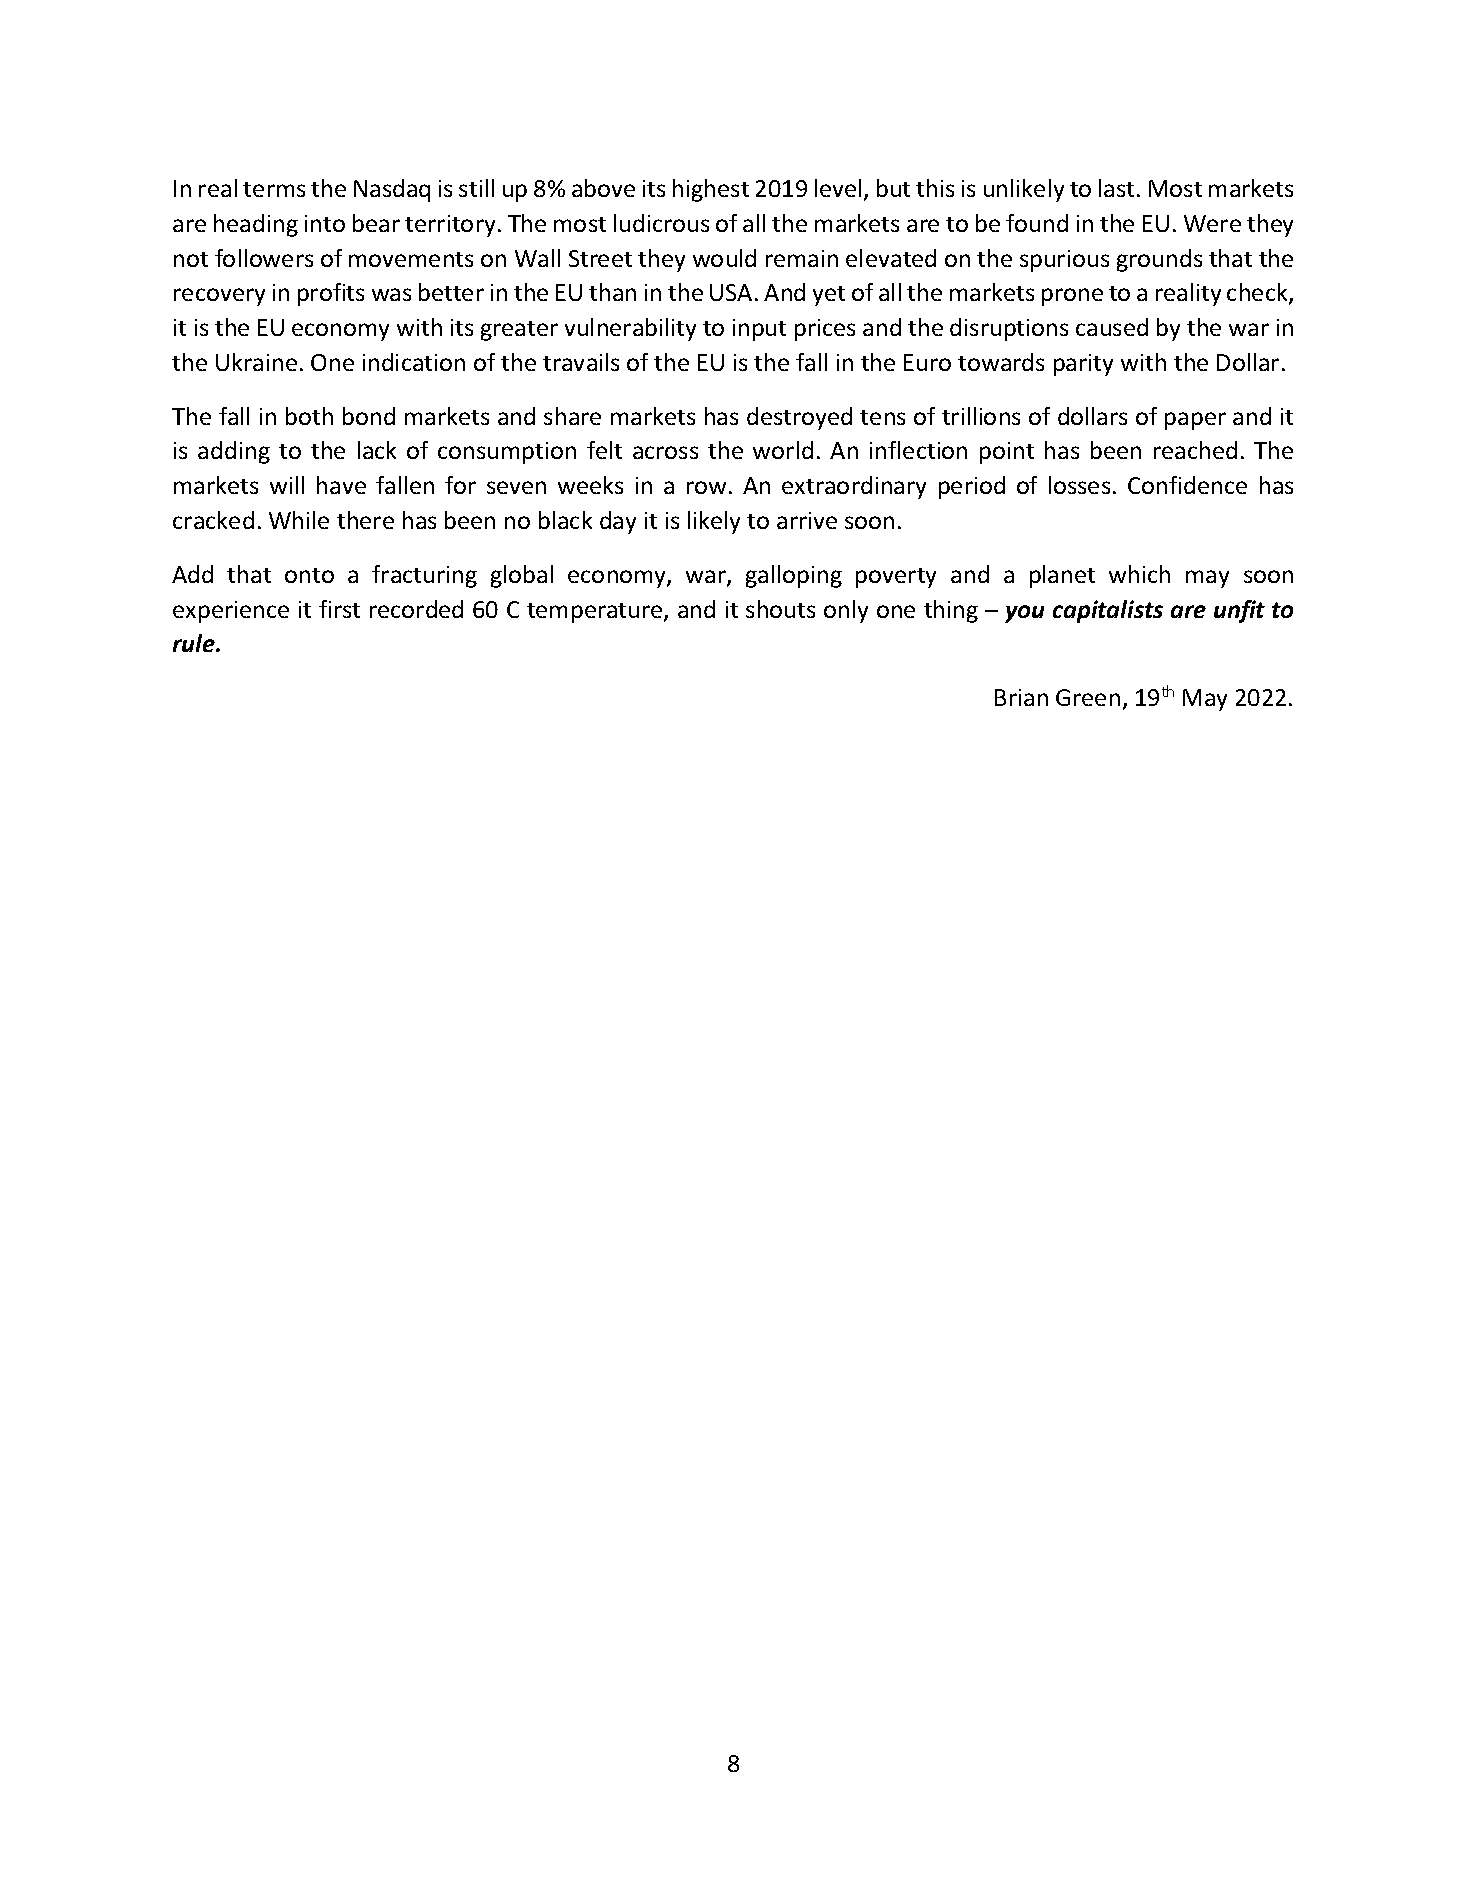 This screenshot has width=1467, height=1898. Describe the element at coordinates (794, 576) in the screenshot. I see `galloping` at that location.
